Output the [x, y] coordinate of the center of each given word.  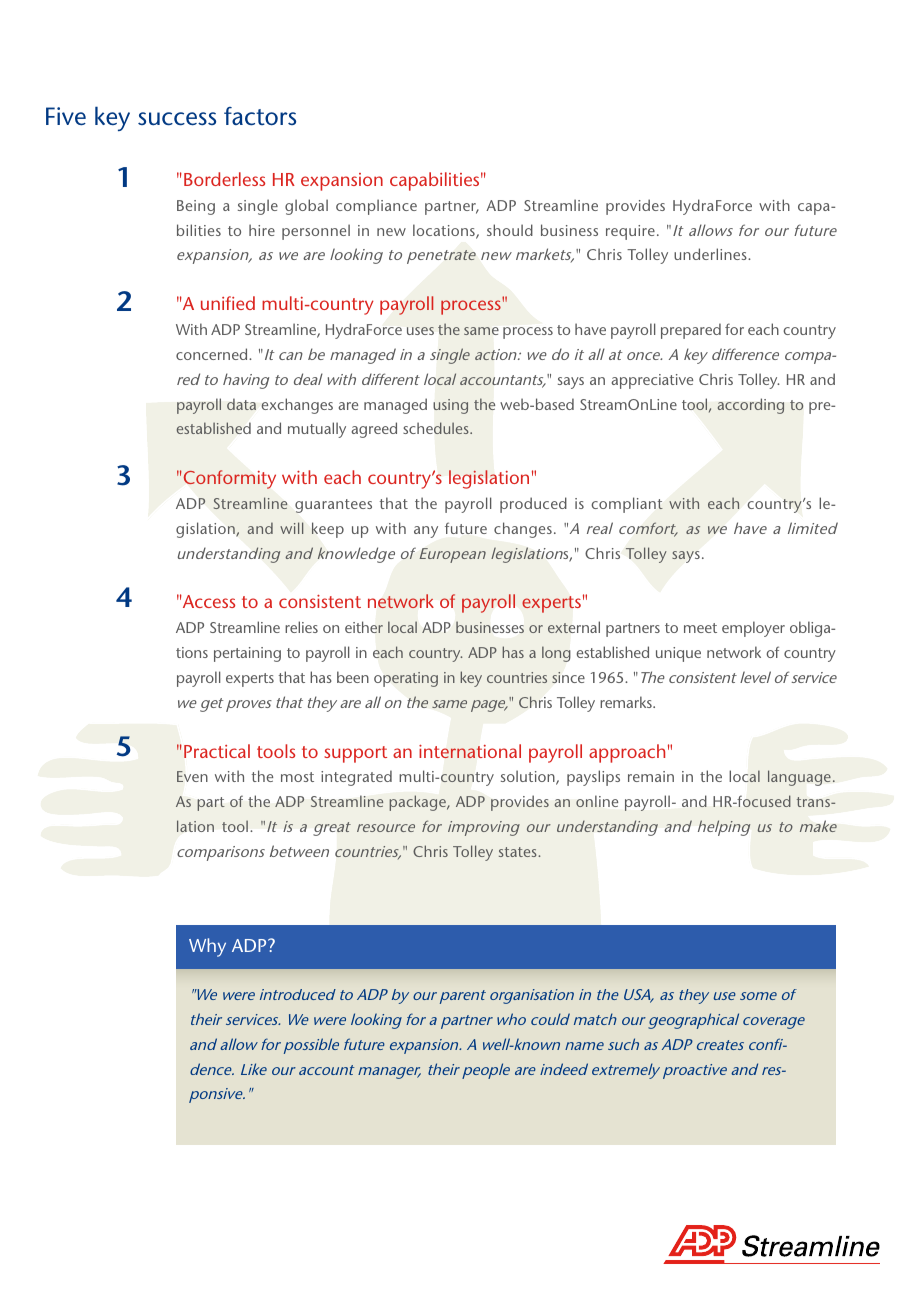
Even [192, 776]
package [418, 803]
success [177, 119]
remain [651, 776]
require [630, 232]
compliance [376, 207]
